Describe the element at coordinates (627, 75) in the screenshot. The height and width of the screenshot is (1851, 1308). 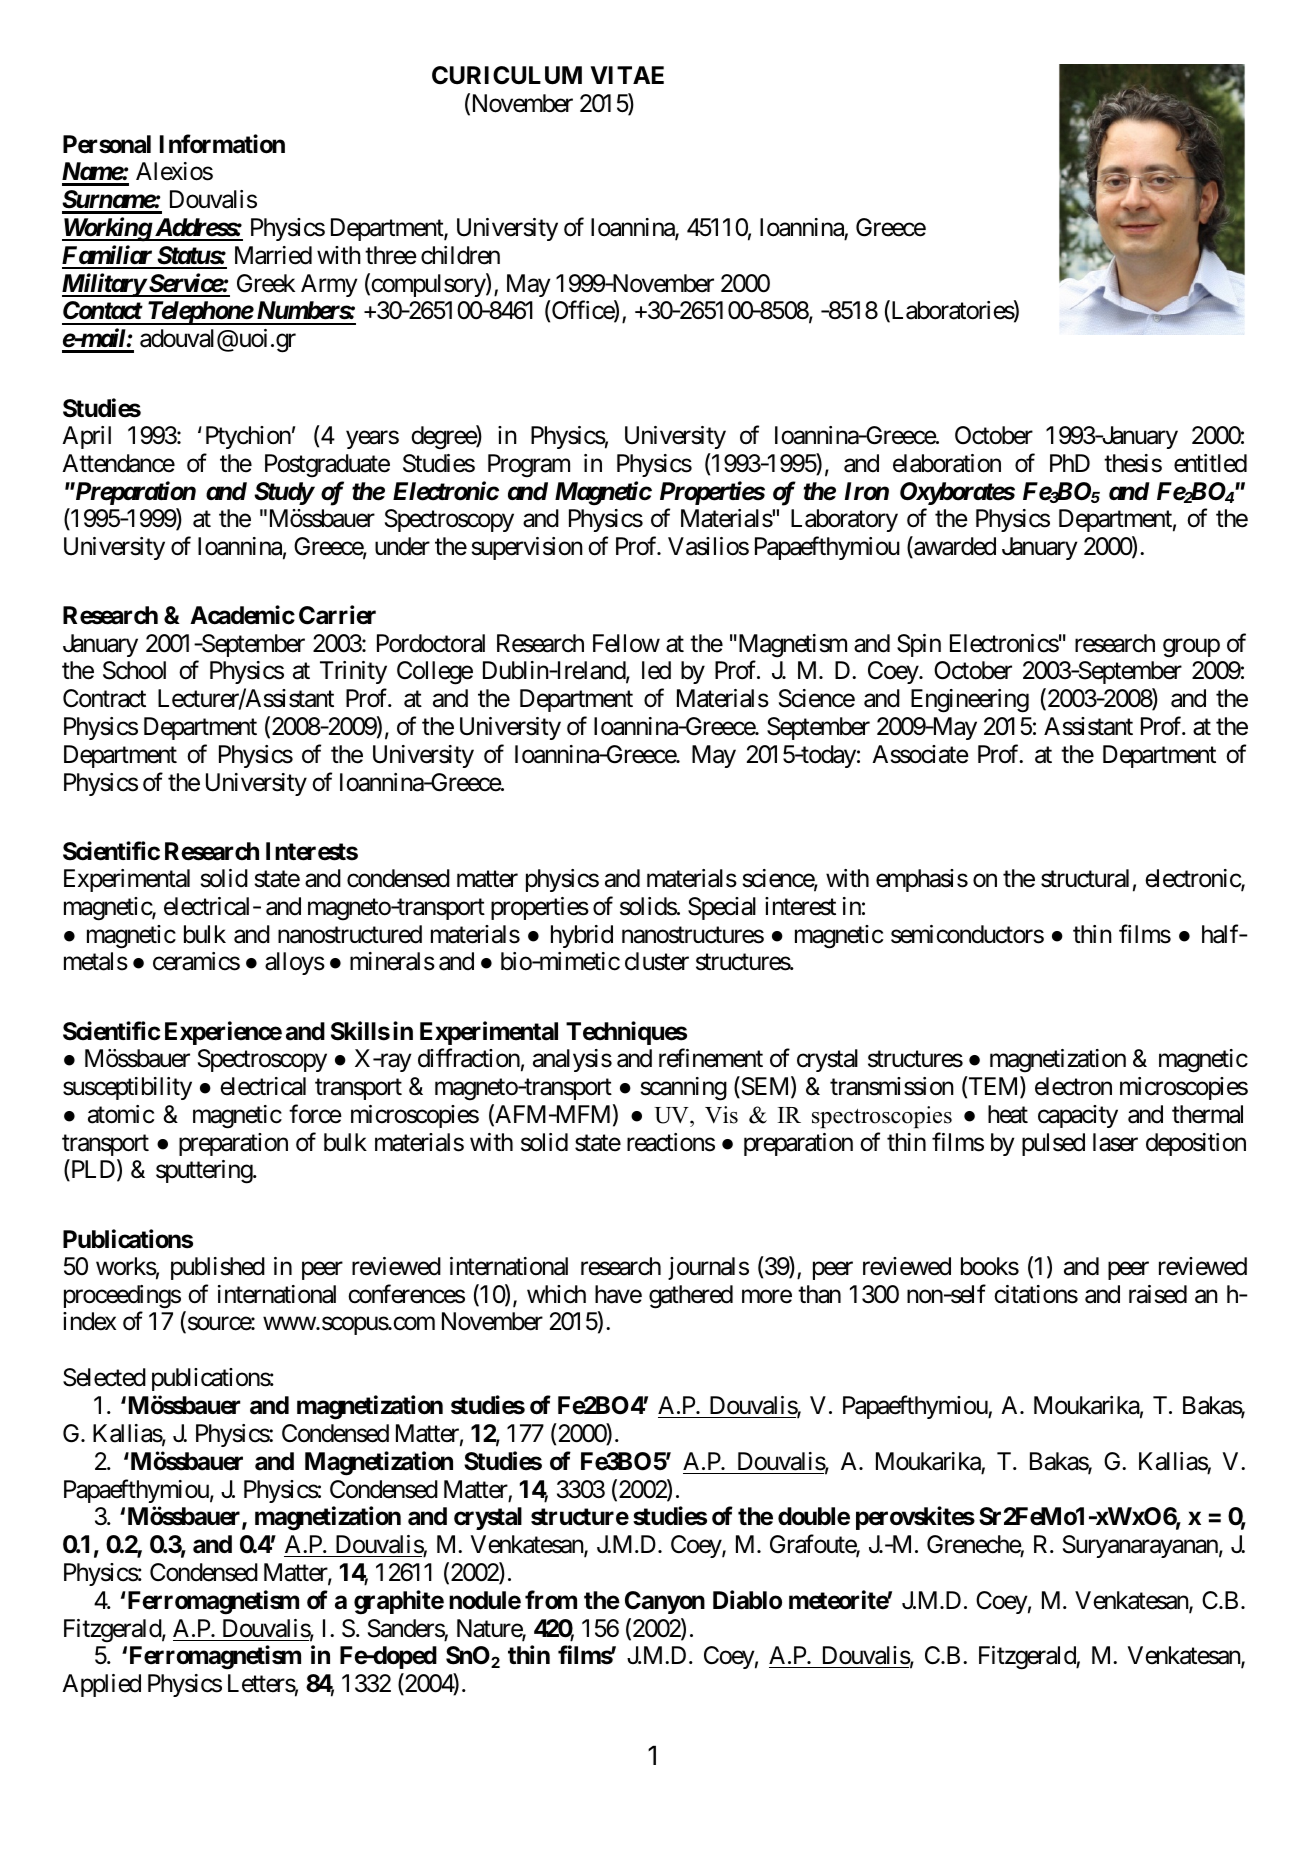
I see `VITAE` at that location.
